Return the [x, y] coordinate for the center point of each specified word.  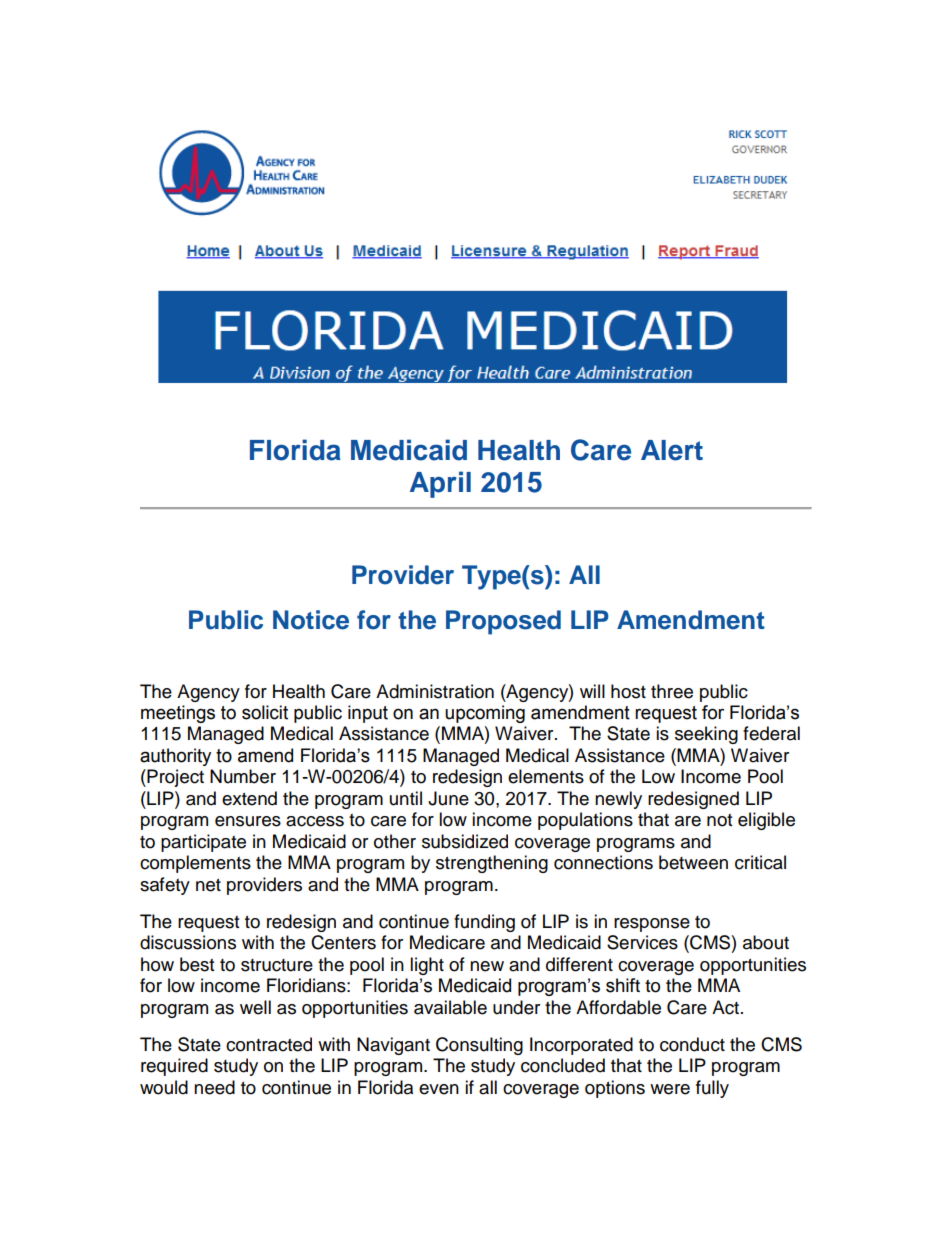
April [440, 484]
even [439, 1089]
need [214, 1087]
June [448, 798]
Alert [672, 450]
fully [712, 1089]
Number [243, 776]
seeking [706, 735]
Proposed [503, 622]
